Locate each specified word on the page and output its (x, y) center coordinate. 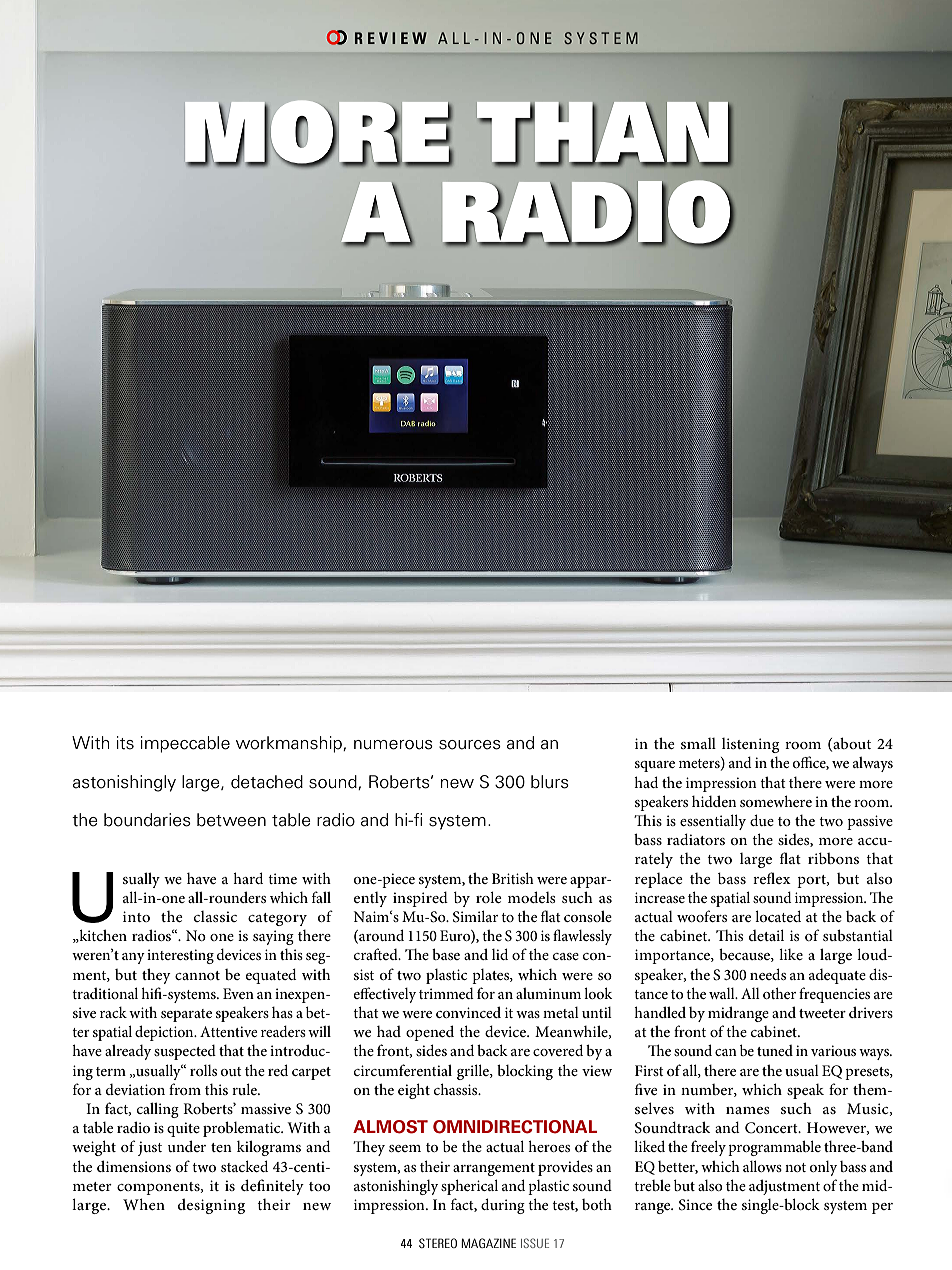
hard (248, 878)
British (513, 878)
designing (211, 1206)
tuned (775, 1050)
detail (766, 935)
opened (430, 1033)
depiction (165, 1033)
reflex (772, 878)
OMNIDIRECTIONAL (515, 1127)
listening (751, 745)
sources (470, 745)
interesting (180, 956)
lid (500, 954)
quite (183, 1129)
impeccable (185, 744)
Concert (772, 1128)
